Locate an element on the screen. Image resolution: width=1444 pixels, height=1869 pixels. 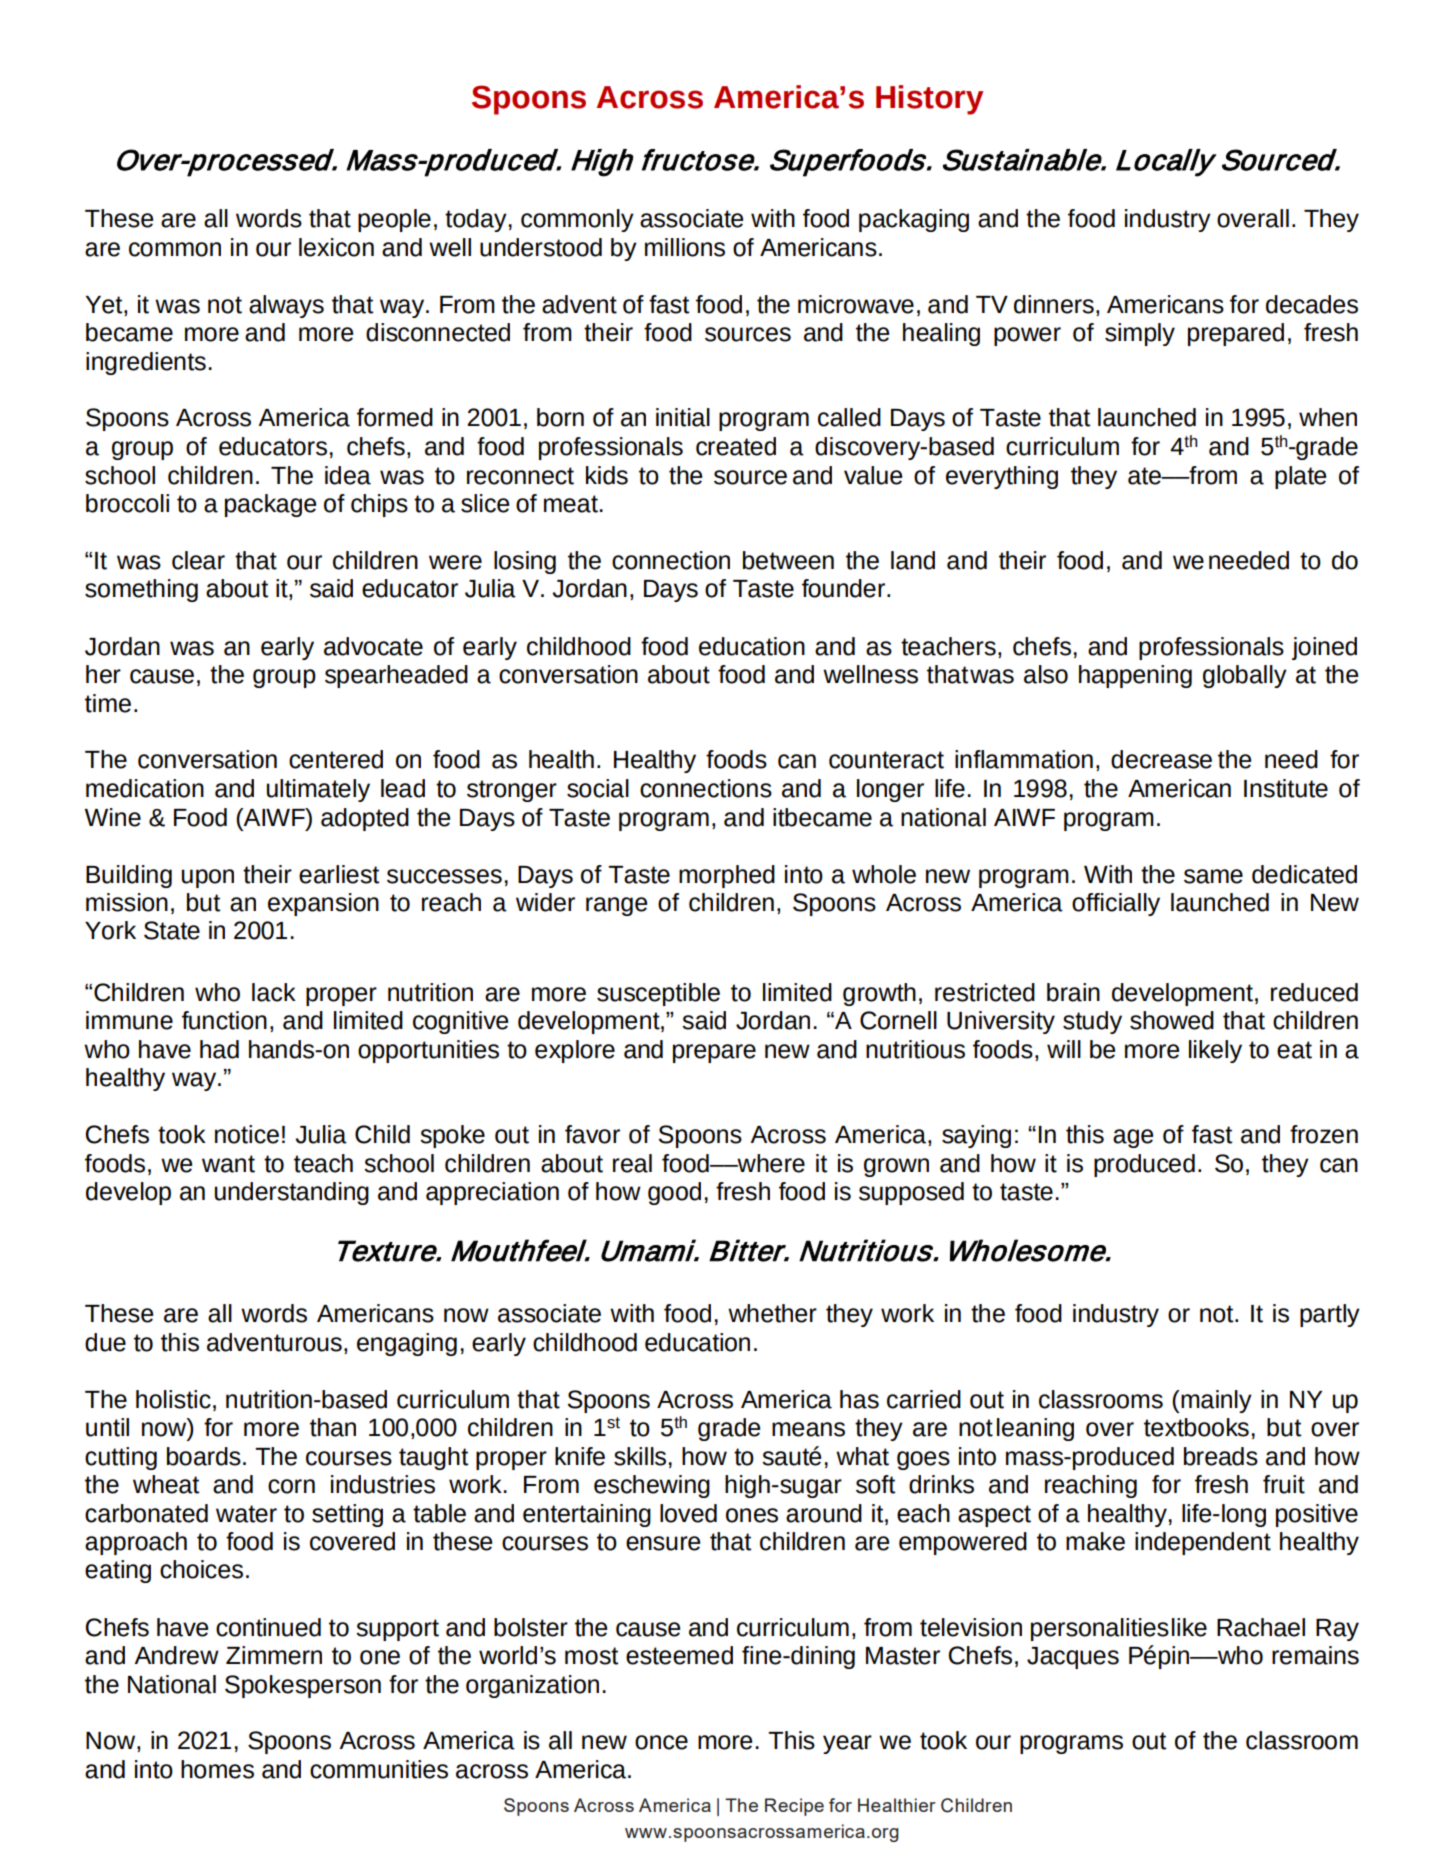
susceptible is located at coordinates (658, 994).
